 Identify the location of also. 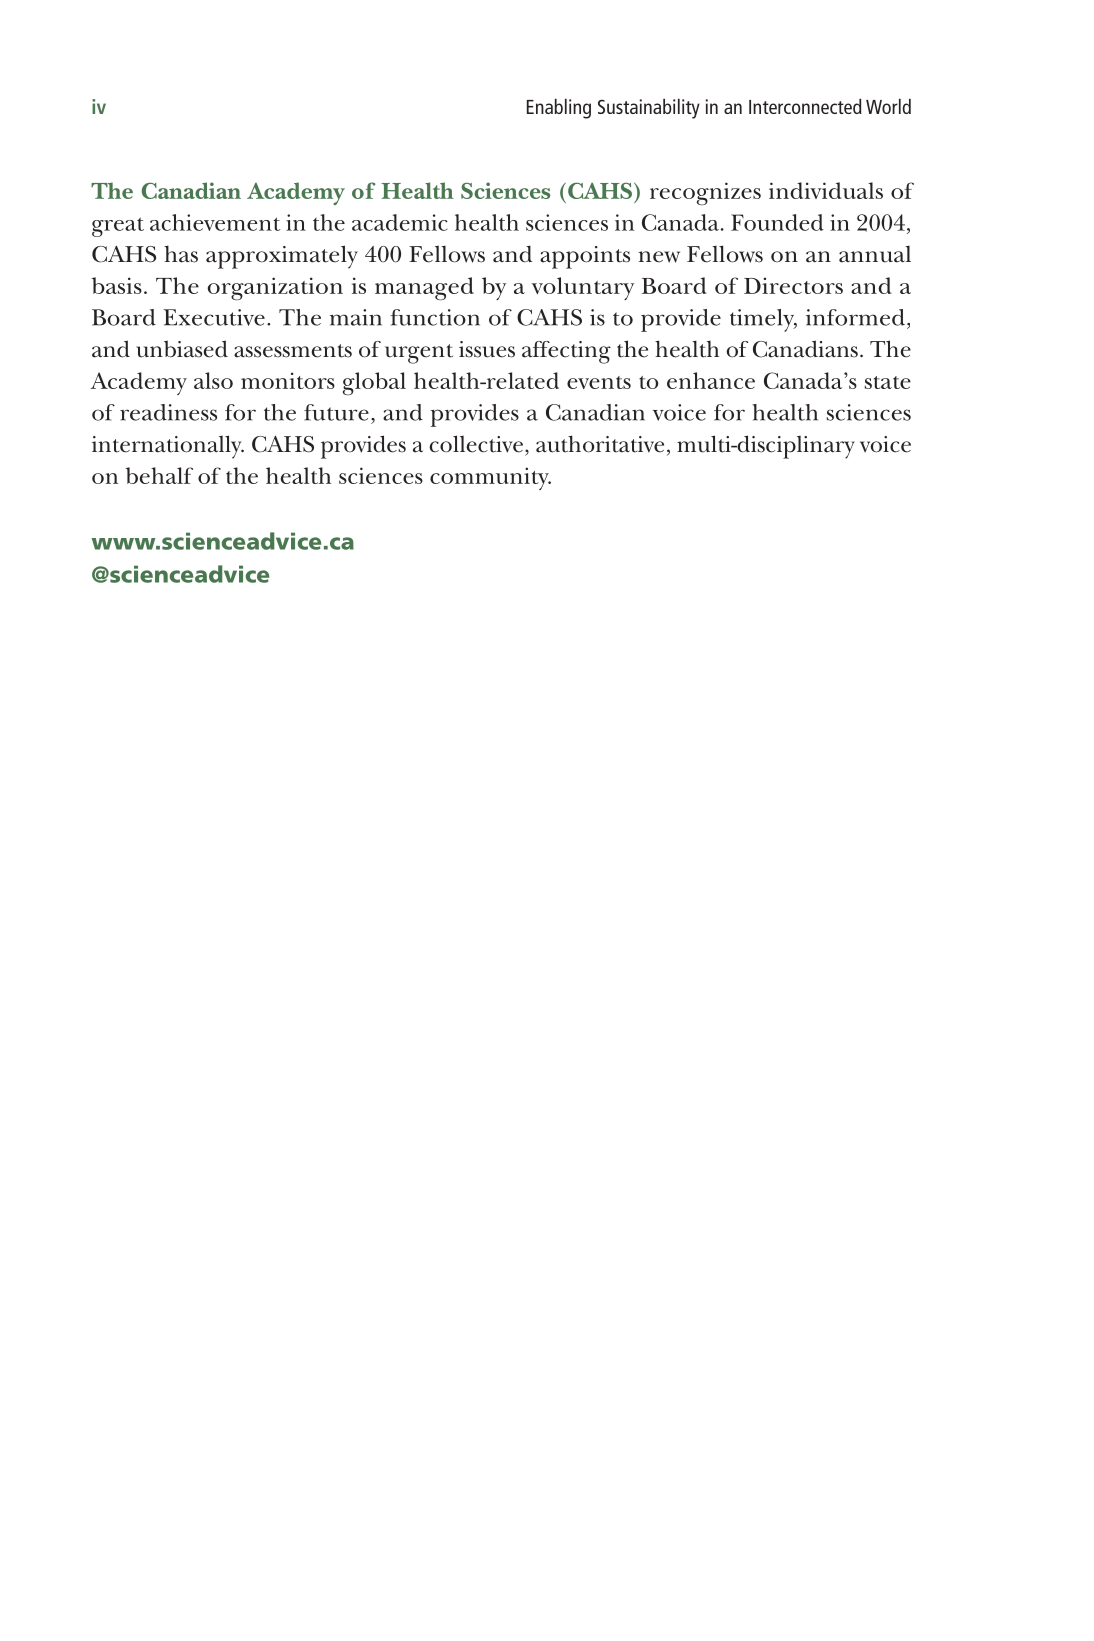
(213, 380).
